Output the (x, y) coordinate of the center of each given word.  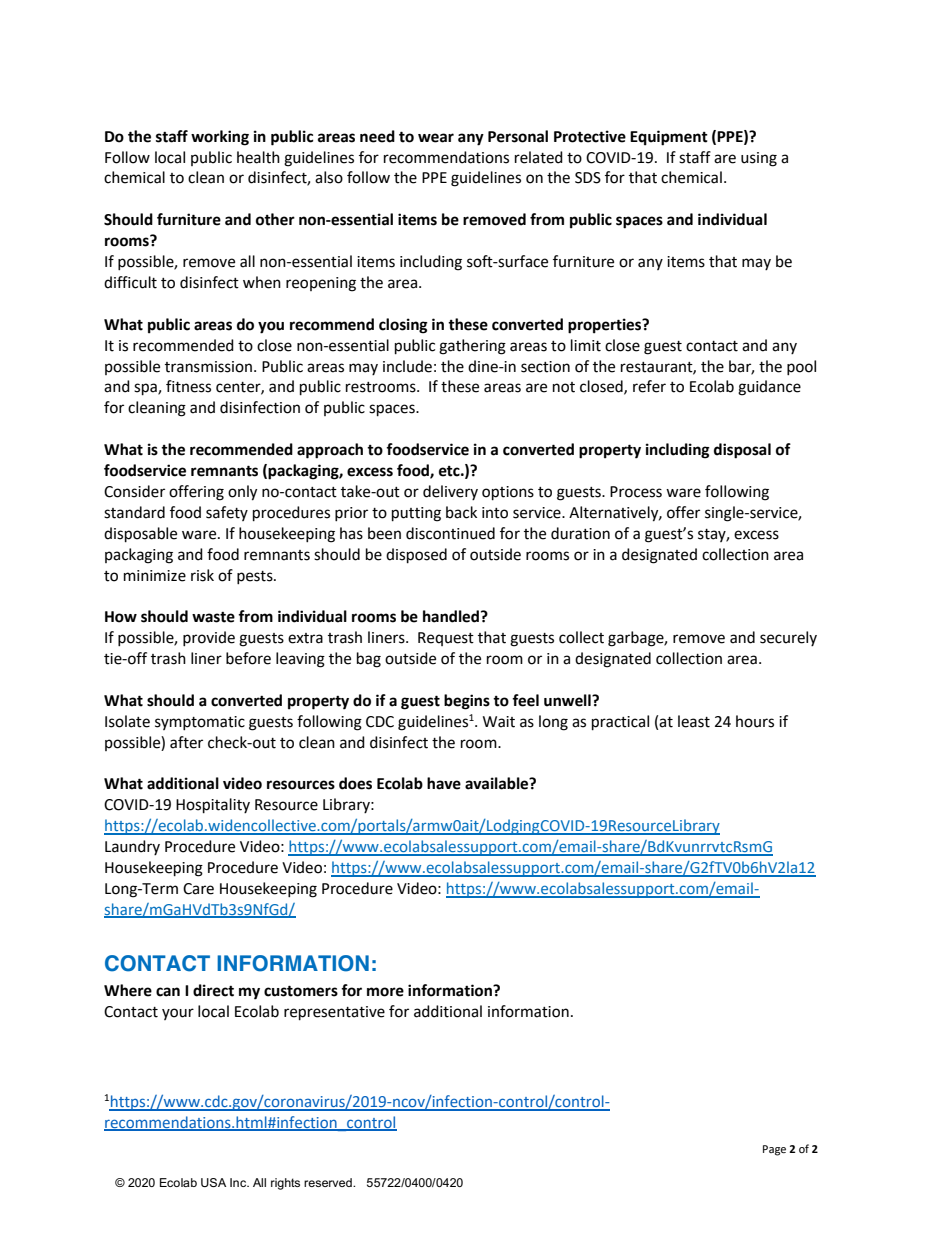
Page (774, 1150)
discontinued (450, 533)
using (759, 159)
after (186, 742)
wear (436, 138)
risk (202, 575)
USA (213, 1182)
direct (213, 990)
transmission (210, 367)
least (694, 721)
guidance (769, 388)
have (444, 783)
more (385, 992)
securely (788, 638)
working (220, 138)
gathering (472, 347)
